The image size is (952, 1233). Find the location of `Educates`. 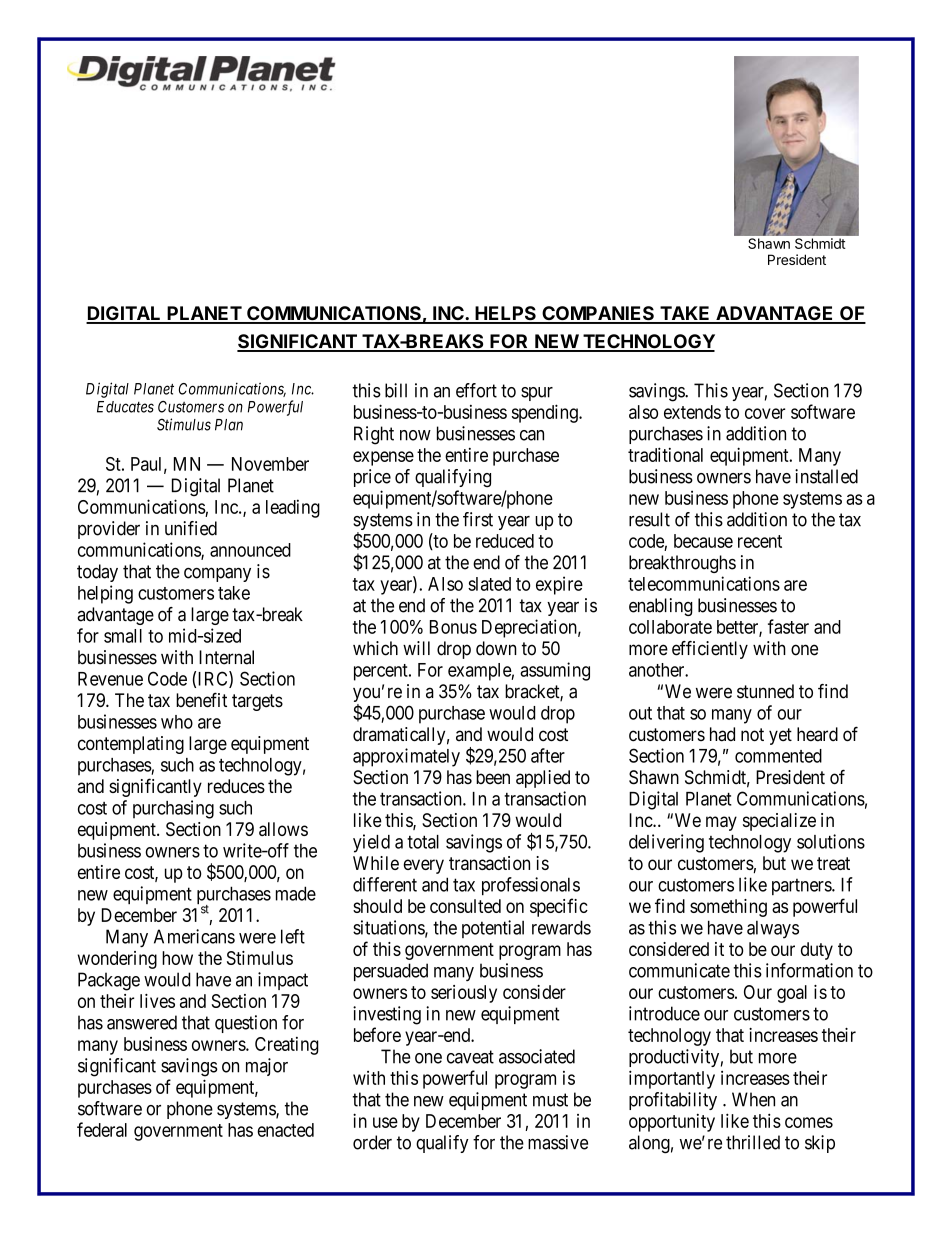

Educates is located at coordinates (125, 407).
